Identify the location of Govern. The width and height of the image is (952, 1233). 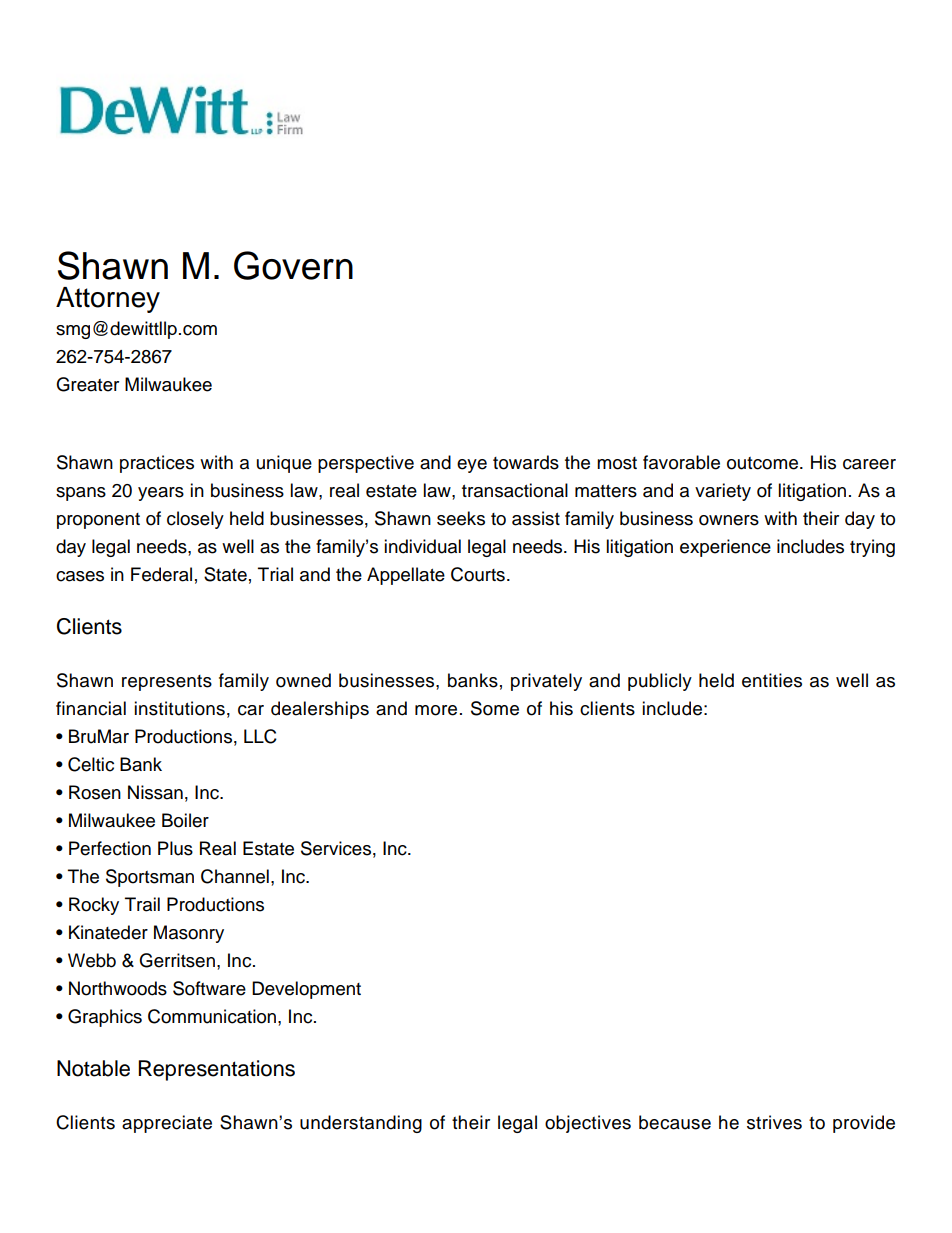
(293, 265).
